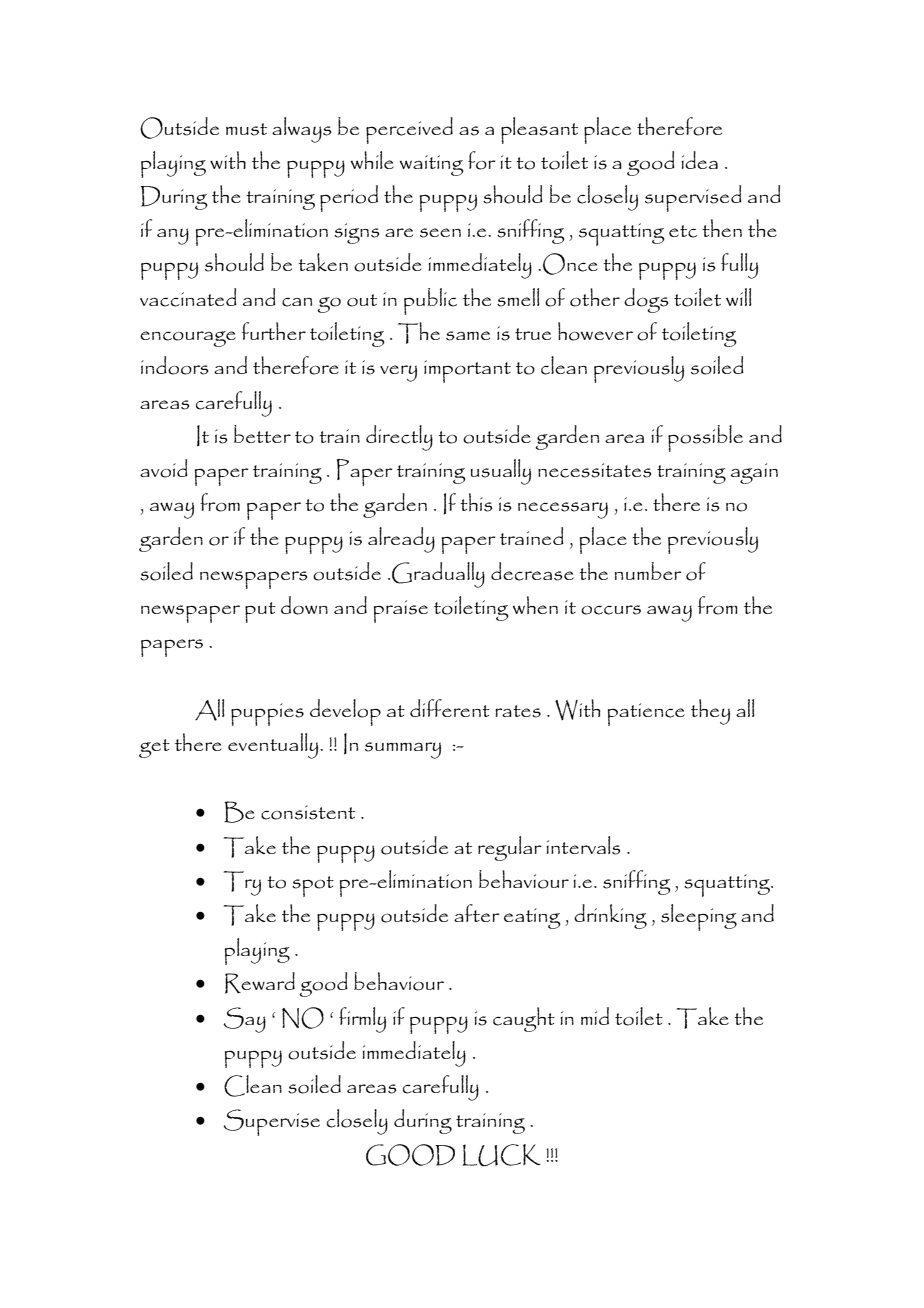 The image size is (924, 1308). What do you see at coordinates (246, 129) in the screenshot?
I see `must` at bounding box center [246, 129].
